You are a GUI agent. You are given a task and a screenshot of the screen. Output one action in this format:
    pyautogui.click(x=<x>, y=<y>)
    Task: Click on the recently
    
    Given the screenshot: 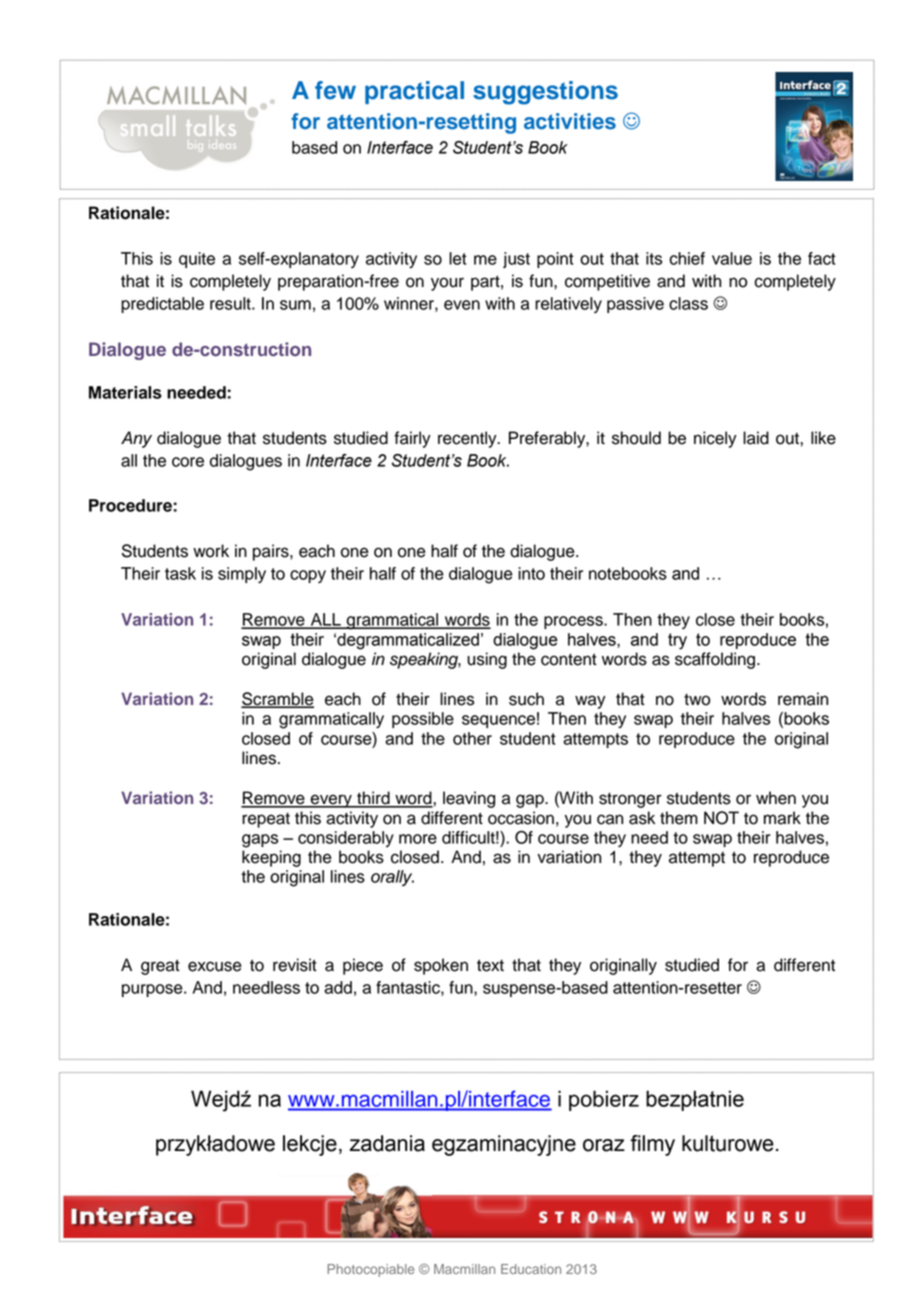 What is the action you would take?
    pyautogui.click(x=468, y=439)
